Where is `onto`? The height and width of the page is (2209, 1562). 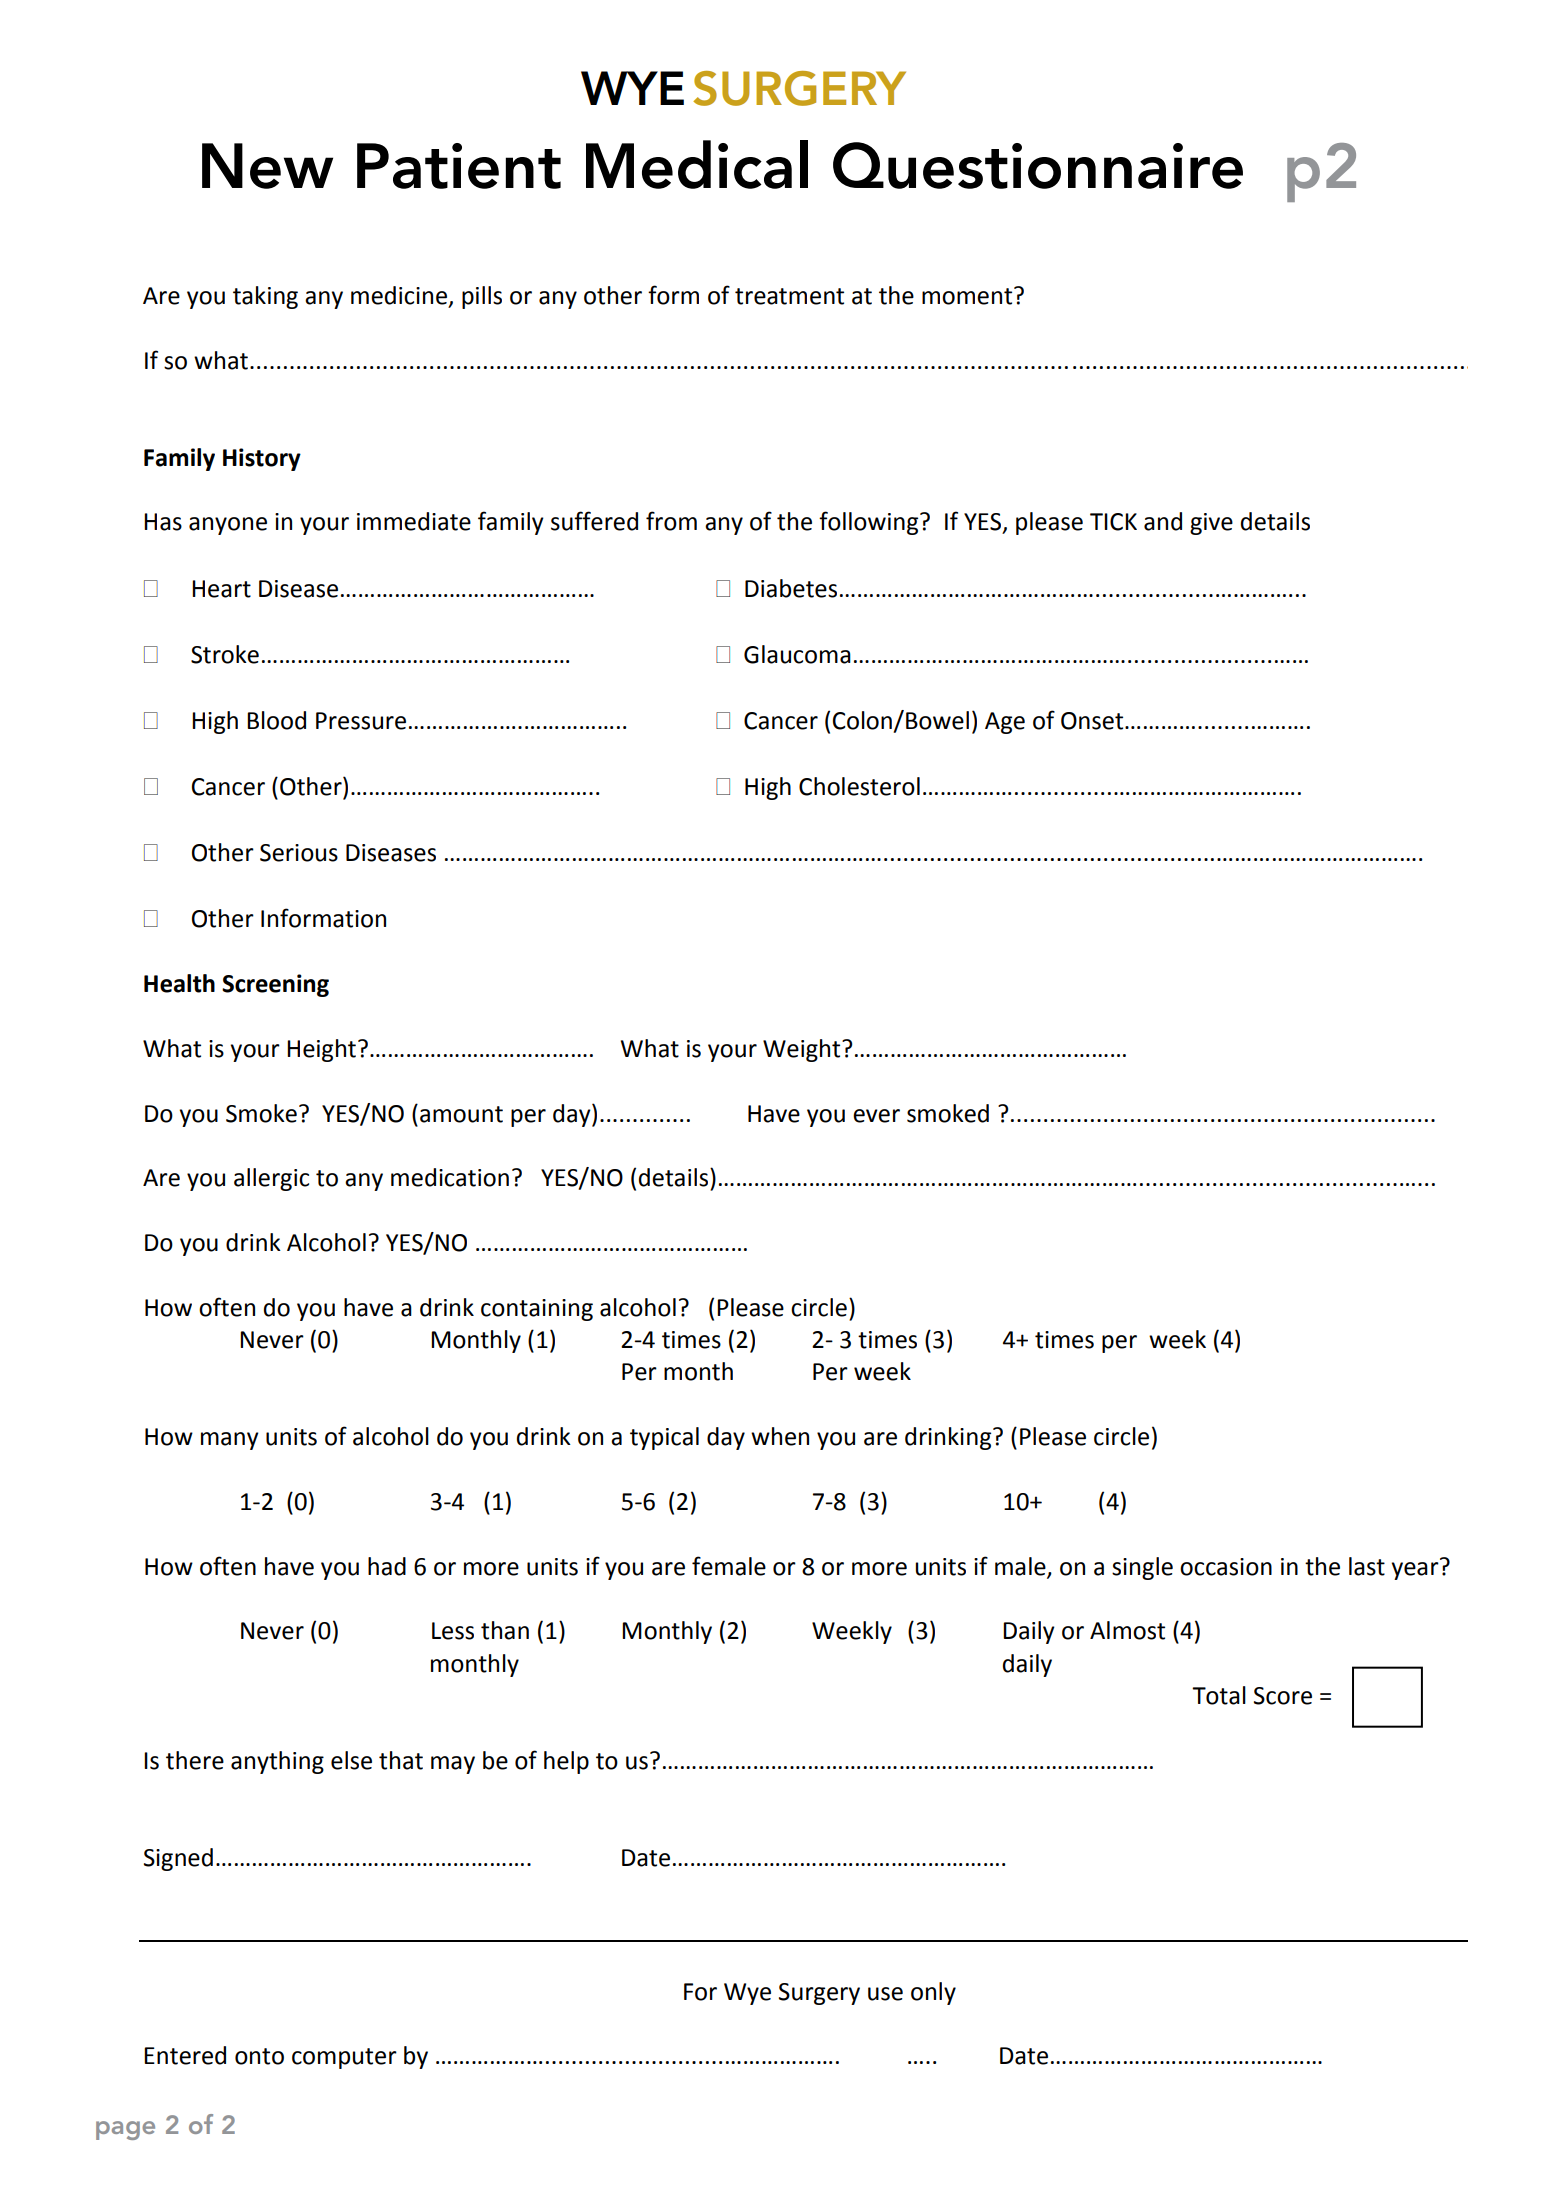 onto is located at coordinates (259, 2056).
